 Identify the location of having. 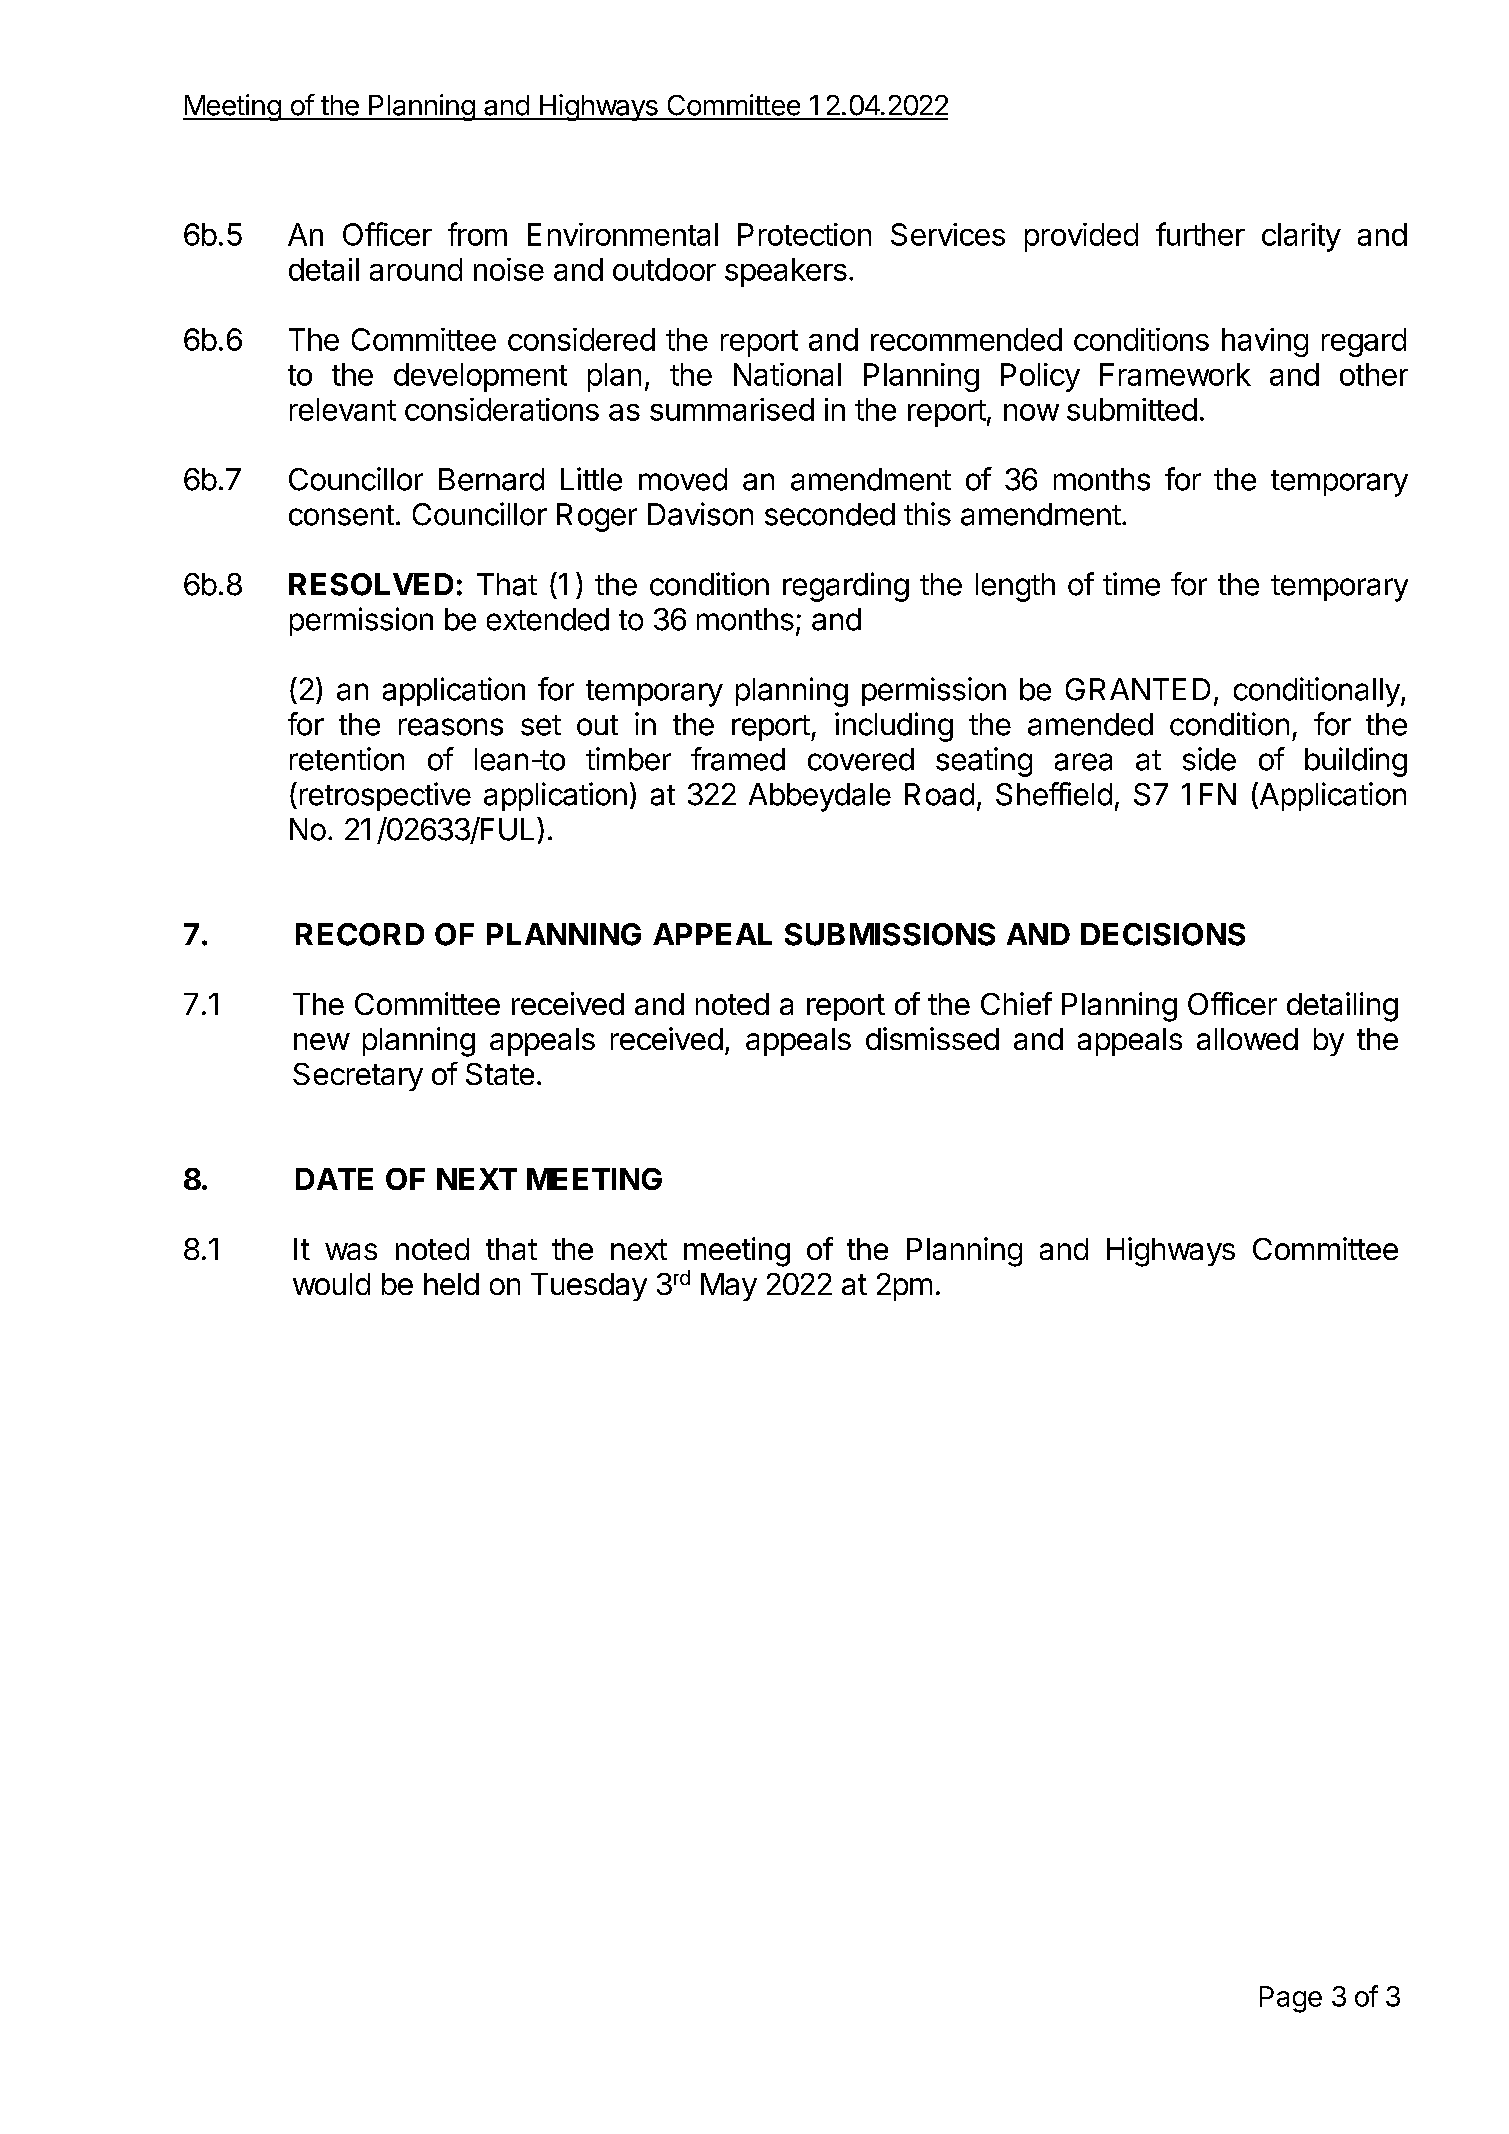
(1265, 342).
